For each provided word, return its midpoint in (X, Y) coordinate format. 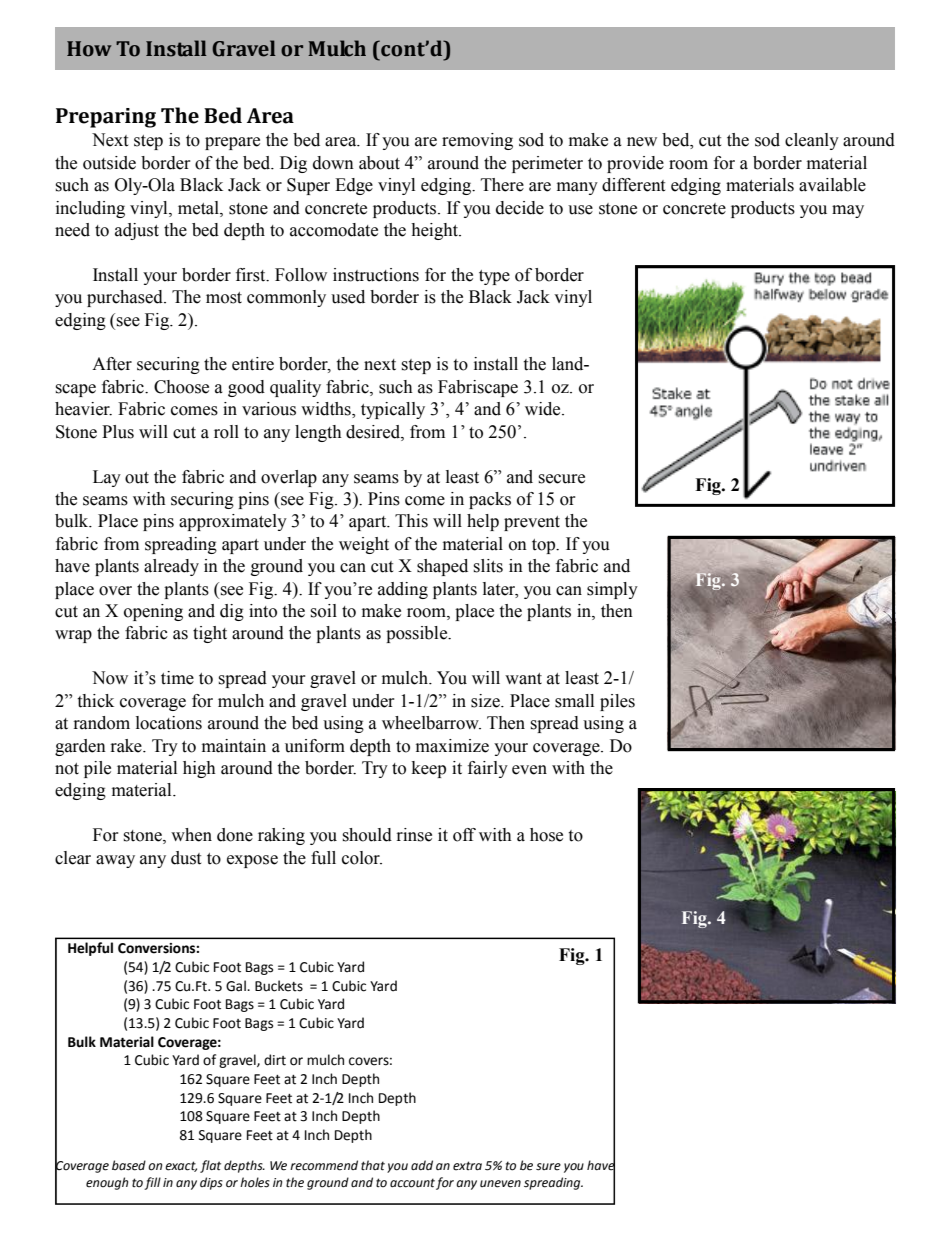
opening (153, 612)
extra (467, 1166)
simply (612, 590)
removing (477, 141)
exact (181, 1166)
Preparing (106, 118)
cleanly (812, 141)
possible (418, 634)
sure (548, 1167)
